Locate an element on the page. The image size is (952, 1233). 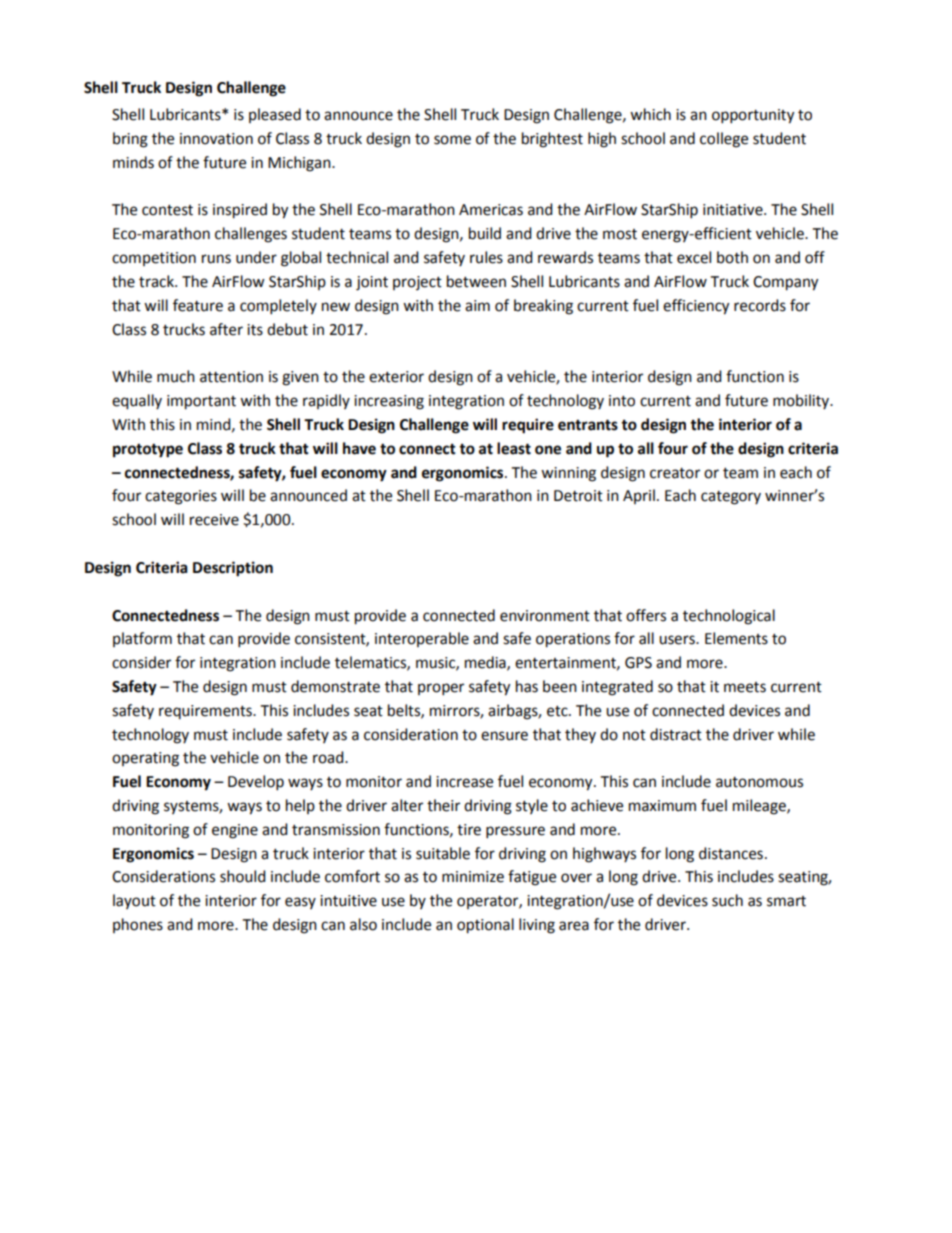
Detroit is located at coordinates (578, 496).
